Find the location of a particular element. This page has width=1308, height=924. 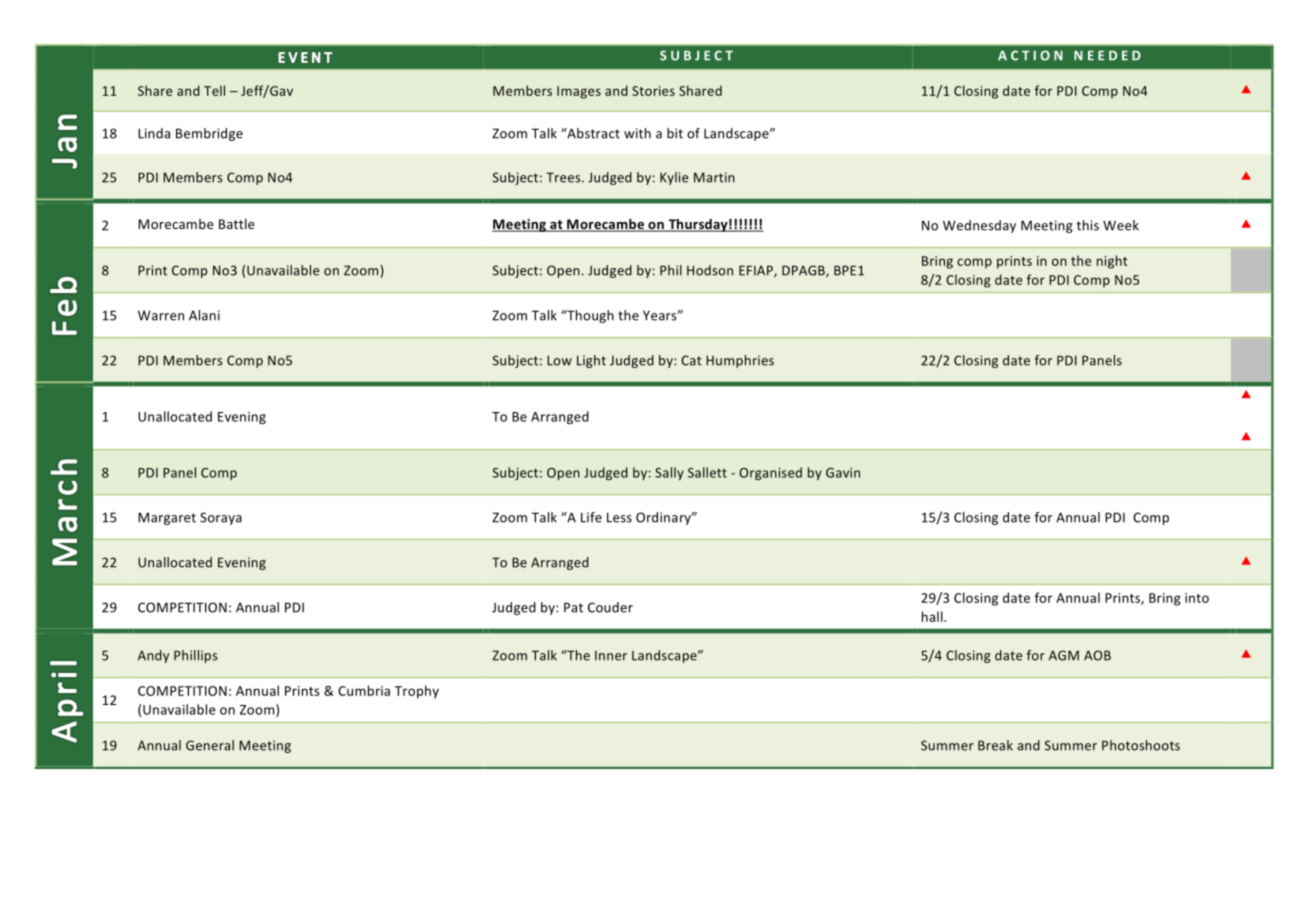

Sally is located at coordinates (669, 473).
